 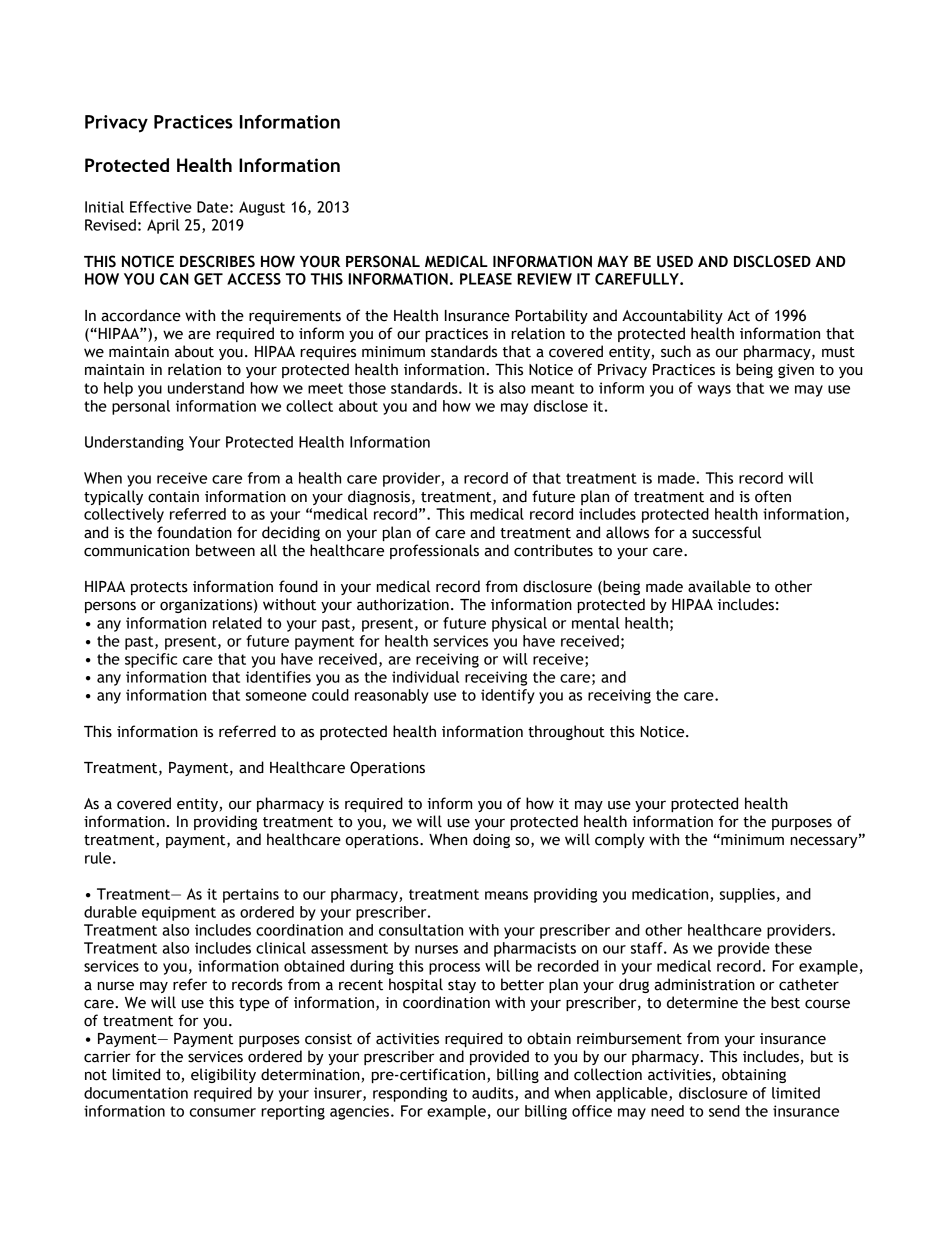 What do you see at coordinates (173, 497) in the screenshot?
I see `contain` at bounding box center [173, 497].
